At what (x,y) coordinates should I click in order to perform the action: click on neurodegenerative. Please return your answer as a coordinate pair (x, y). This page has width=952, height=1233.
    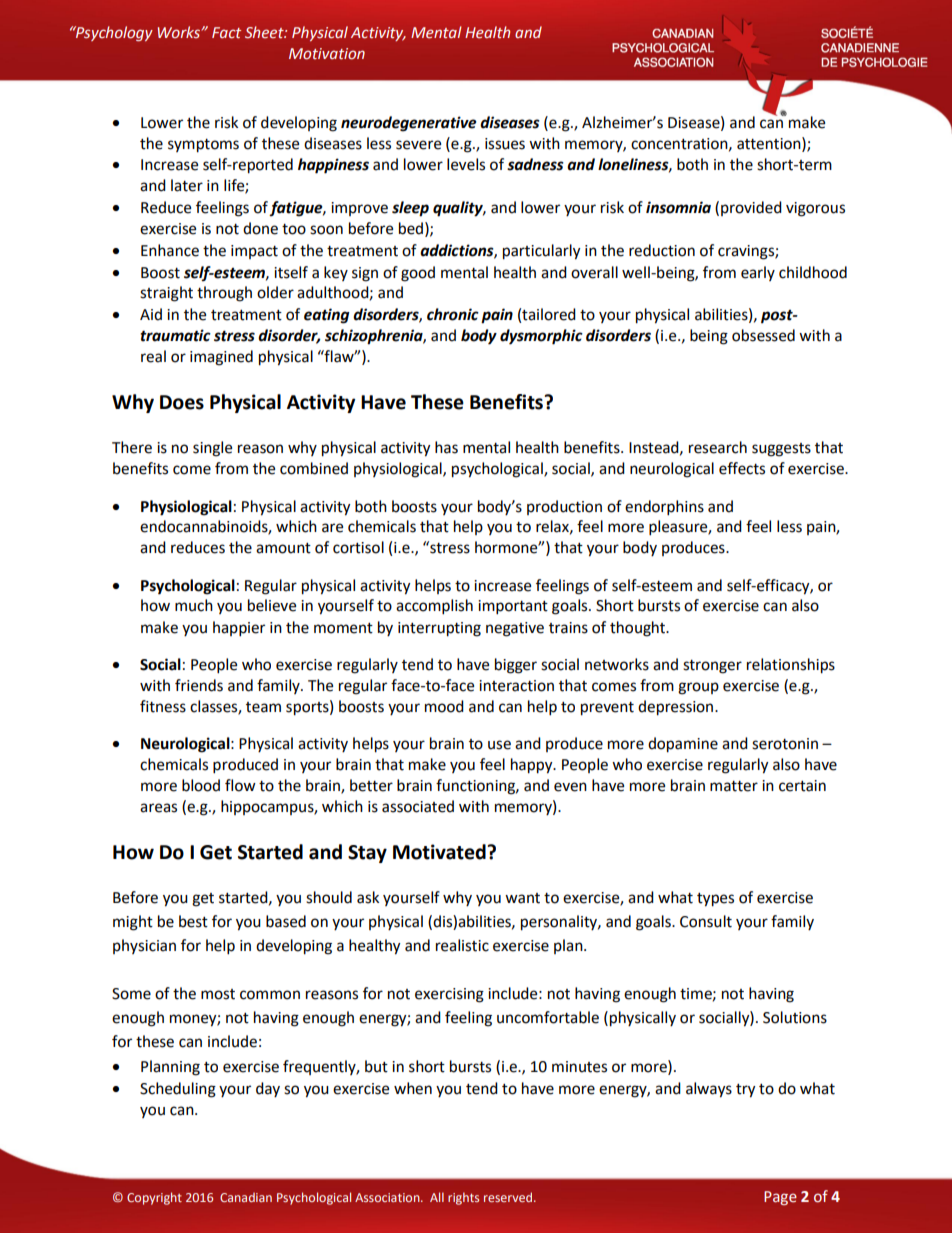
    Looking at the image, I should click on (409, 124).
